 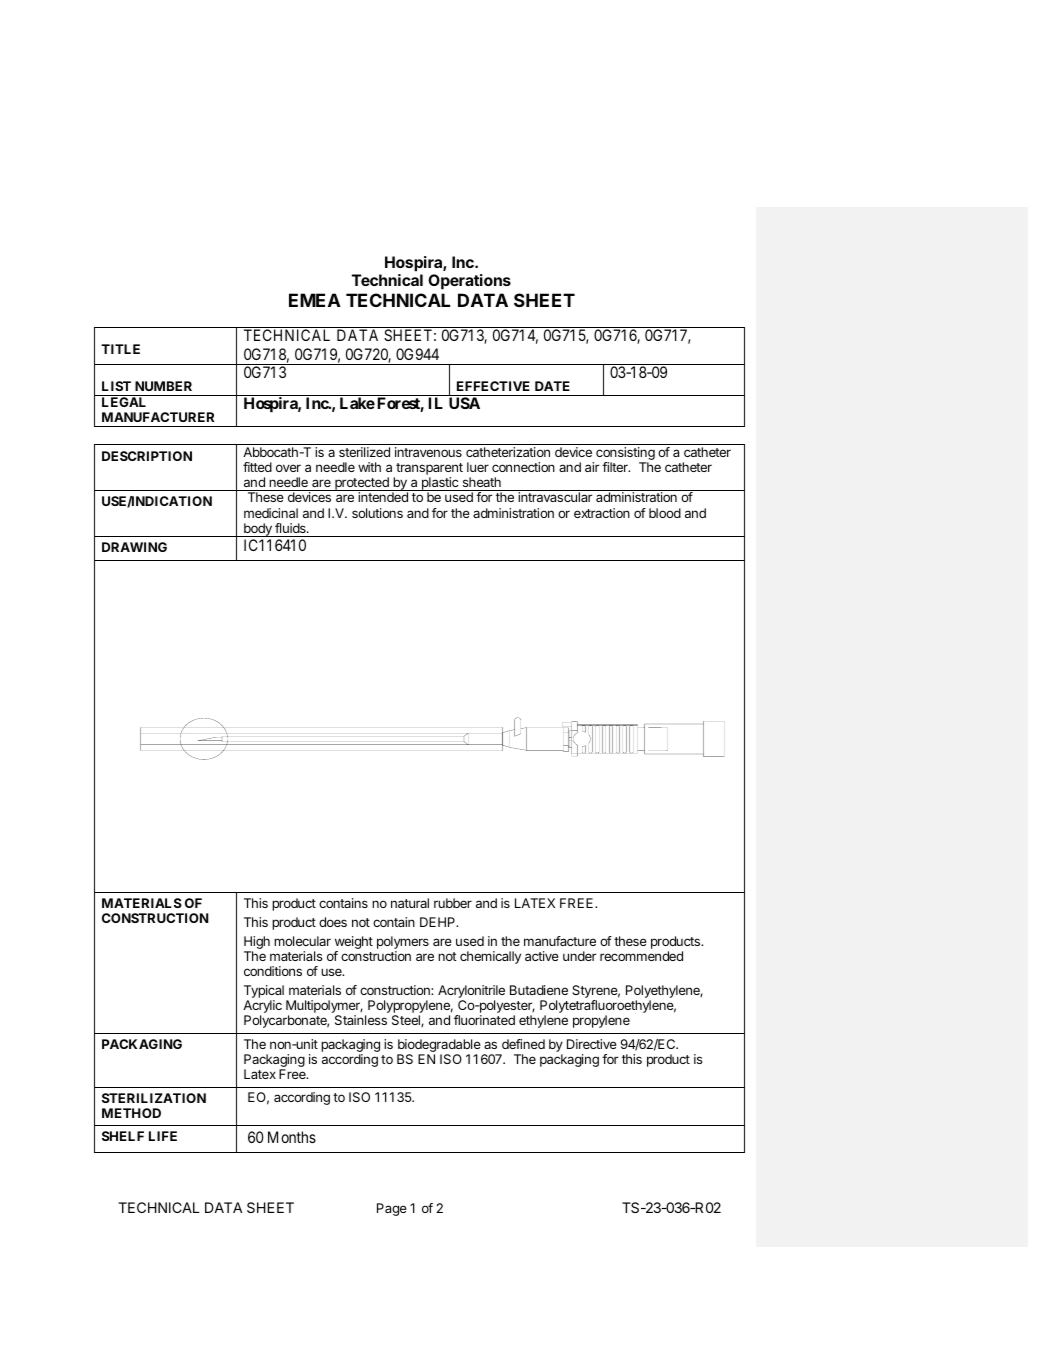 I want to click on DATE, so click(x=552, y=386).
